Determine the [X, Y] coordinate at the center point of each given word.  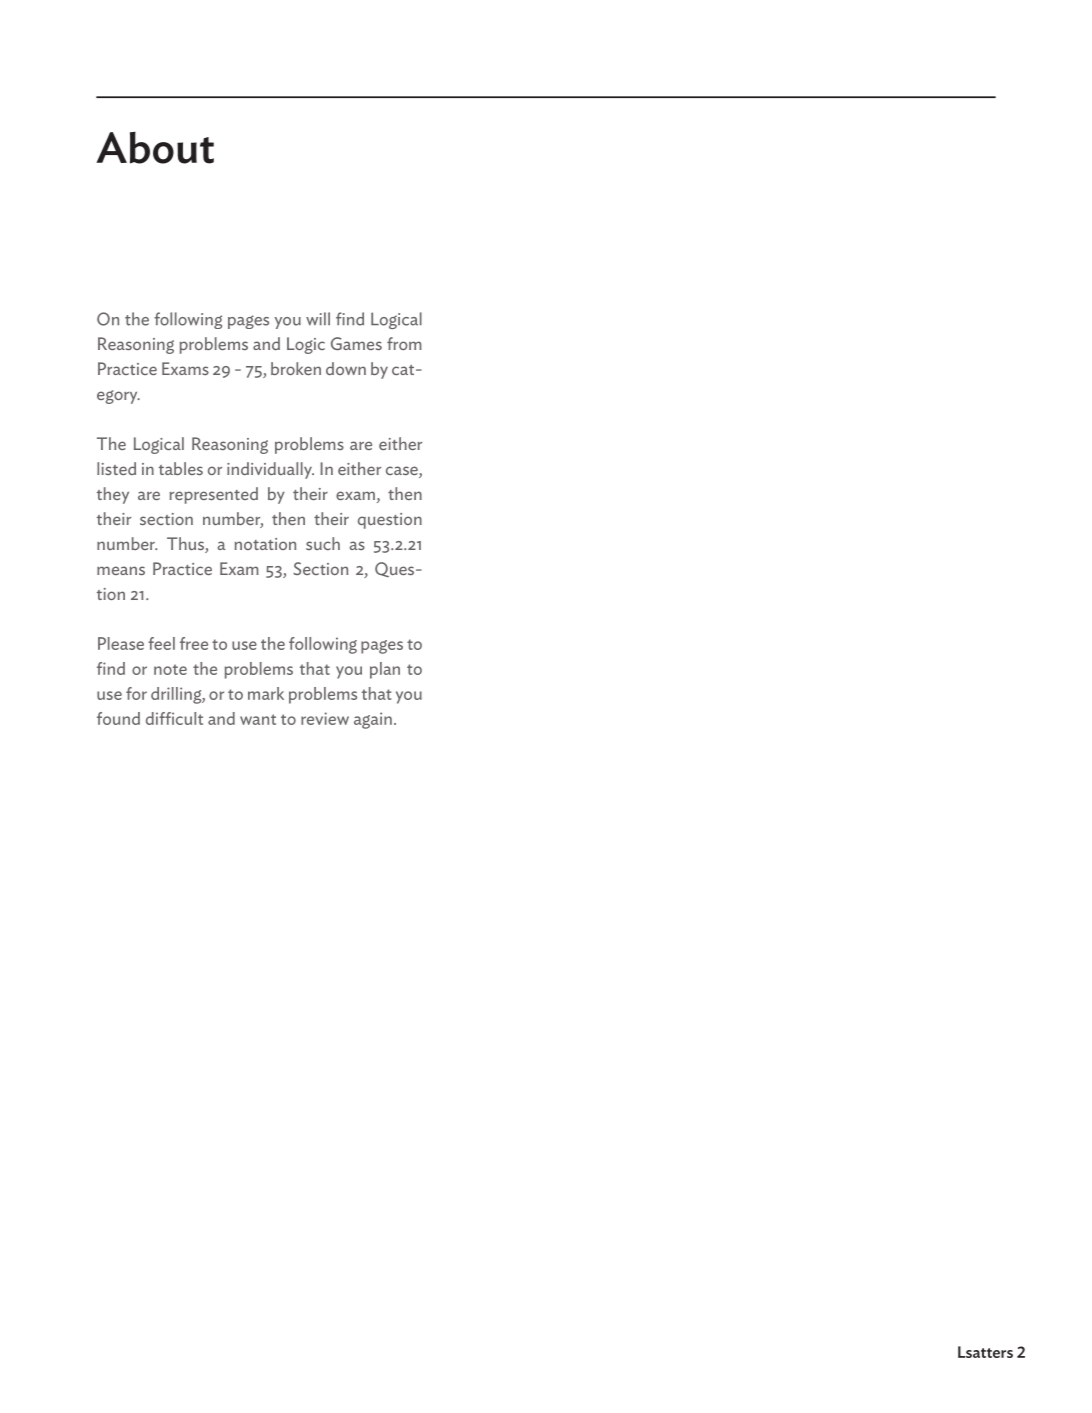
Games [356, 343]
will [318, 319]
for [136, 693]
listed [116, 468]
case [403, 472]
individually [270, 470]
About [155, 148]
